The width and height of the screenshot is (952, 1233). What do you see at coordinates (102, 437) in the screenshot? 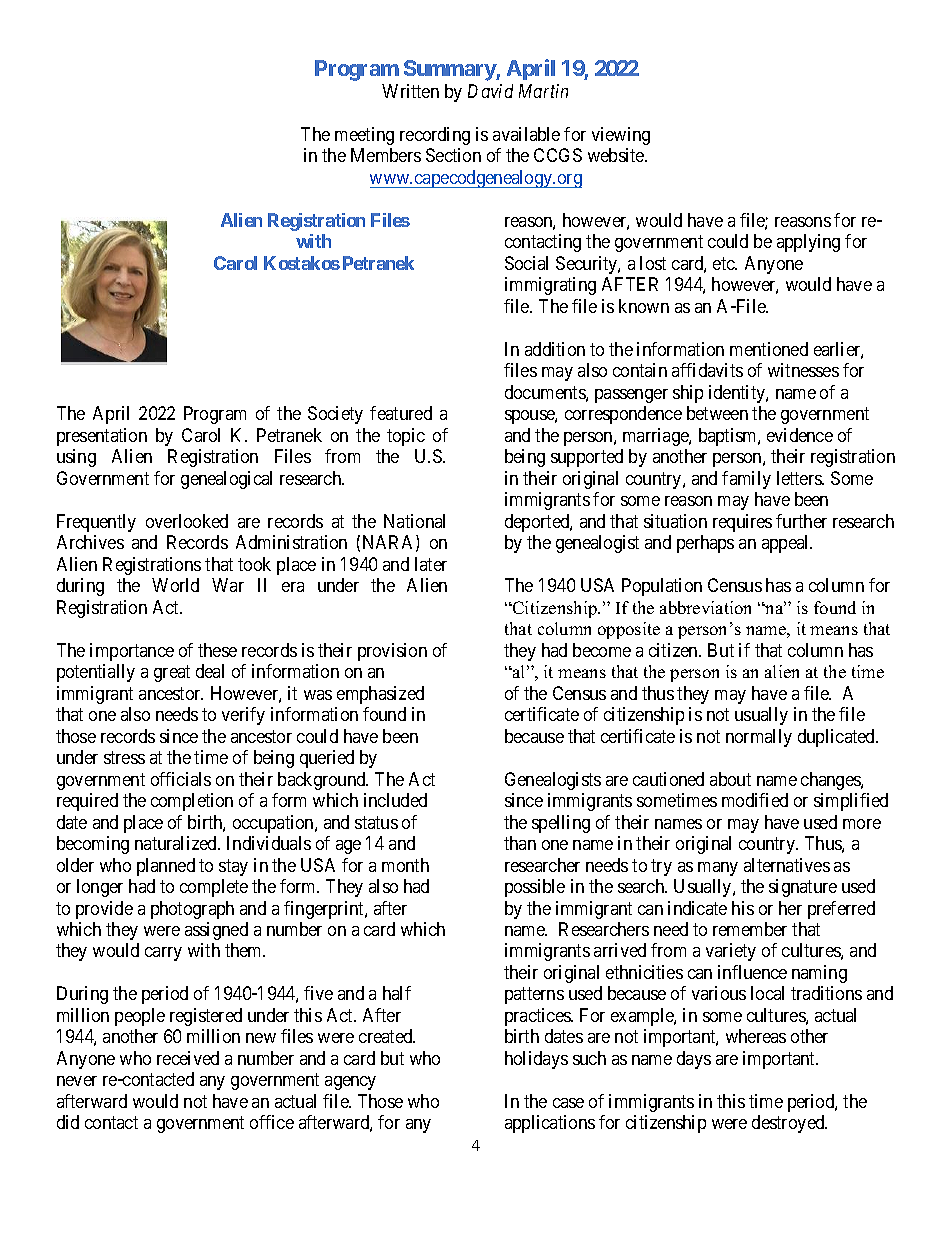
I see `presentation` at bounding box center [102, 437].
